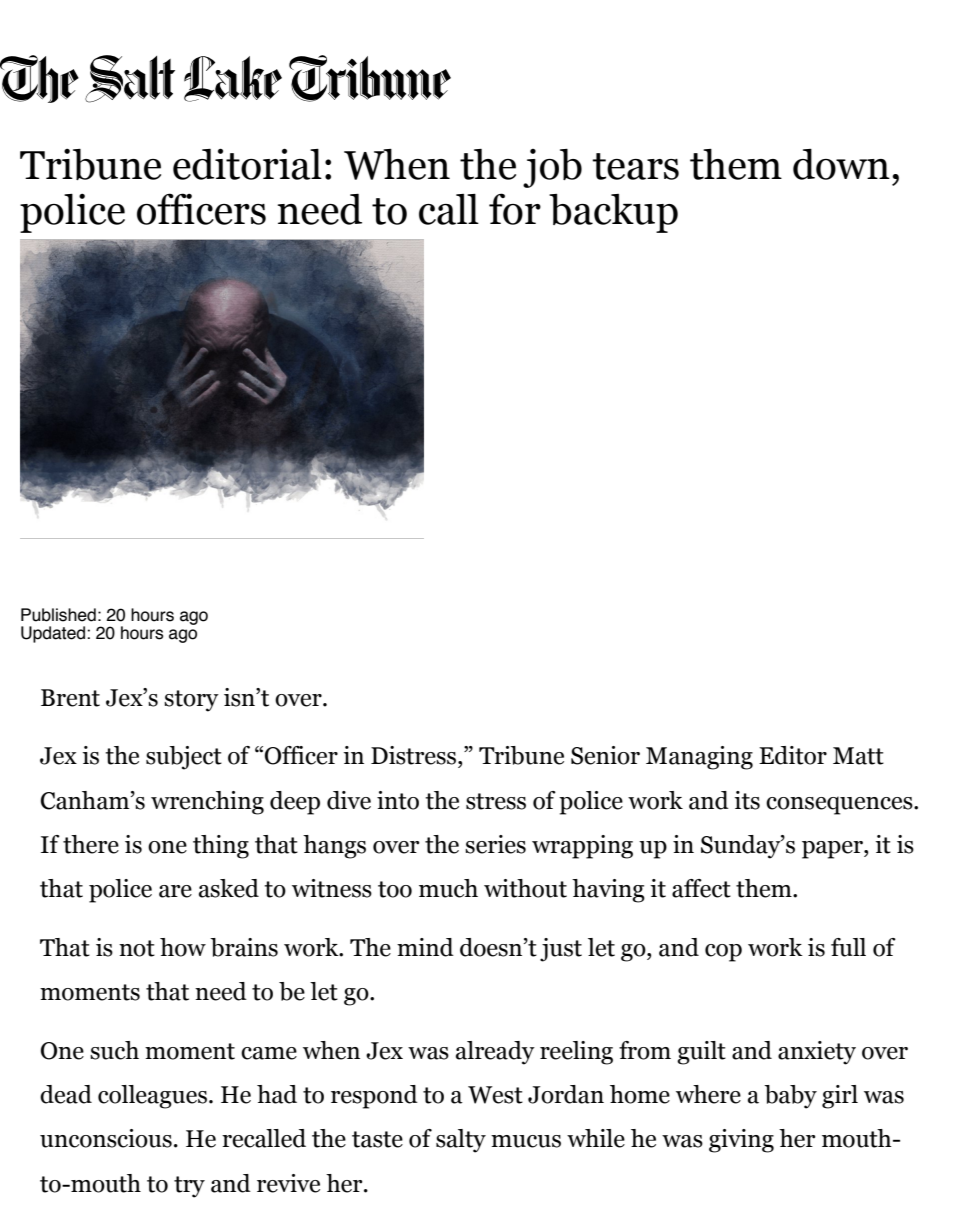 Image resolution: width=967 pixels, height=1232 pixels. What do you see at coordinates (58, 615) in the page?
I see `Published` at bounding box center [58, 615].
